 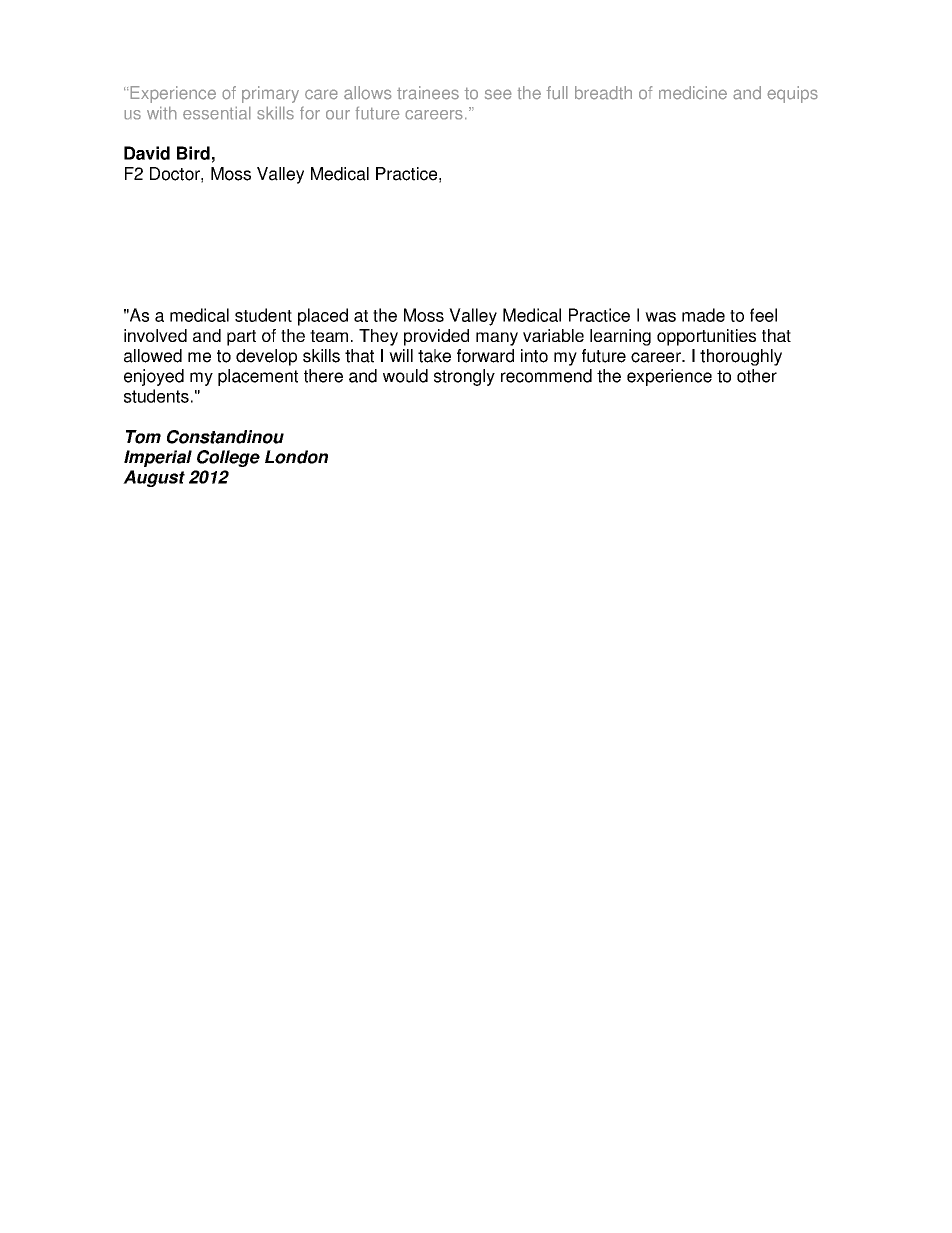 I want to click on College, so click(x=228, y=458).
